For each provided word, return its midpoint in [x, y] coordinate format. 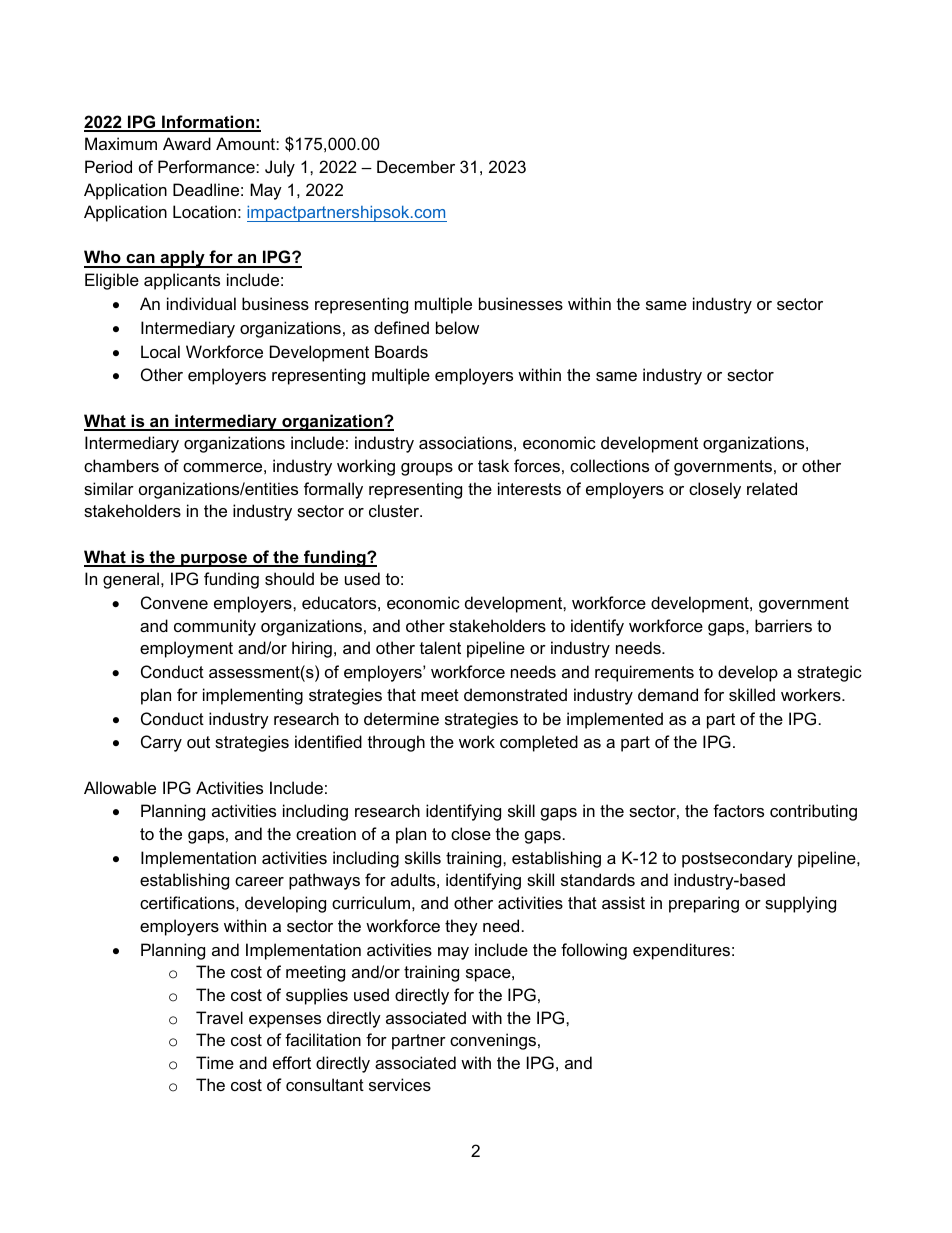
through [396, 743]
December [416, 166]
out [198, 742]
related [772, 488]
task [493, 465]
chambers [121, 465]
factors [738, 810]
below [457, 327]
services [400, 1084]
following [594, 951]
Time [215, 1062]
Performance [207, 166]
